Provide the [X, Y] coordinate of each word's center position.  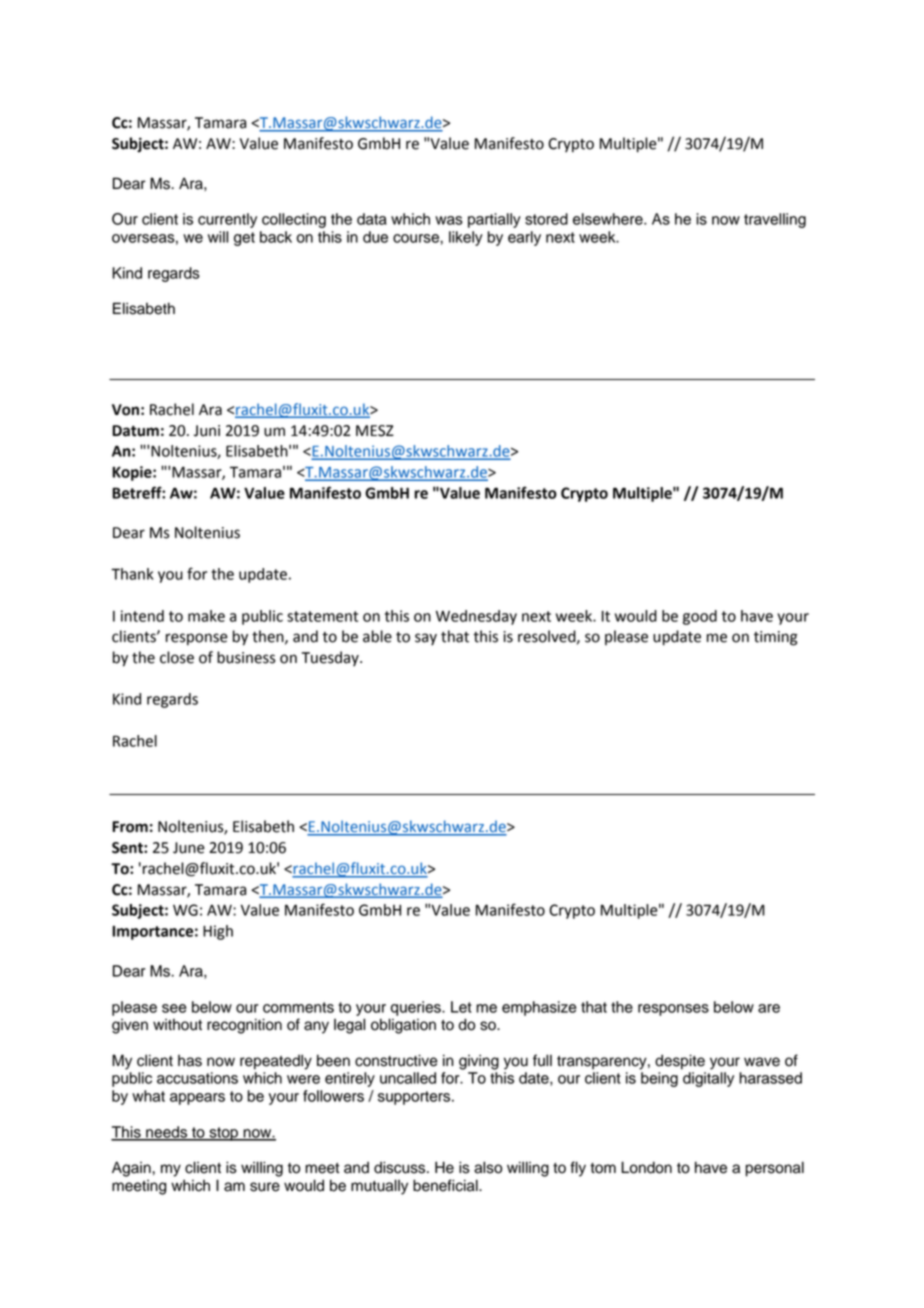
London [646, 1167]
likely [466, 238]
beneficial [446, 1185]
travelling [775, 220]
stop [224, 1134]
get [244, 239]
